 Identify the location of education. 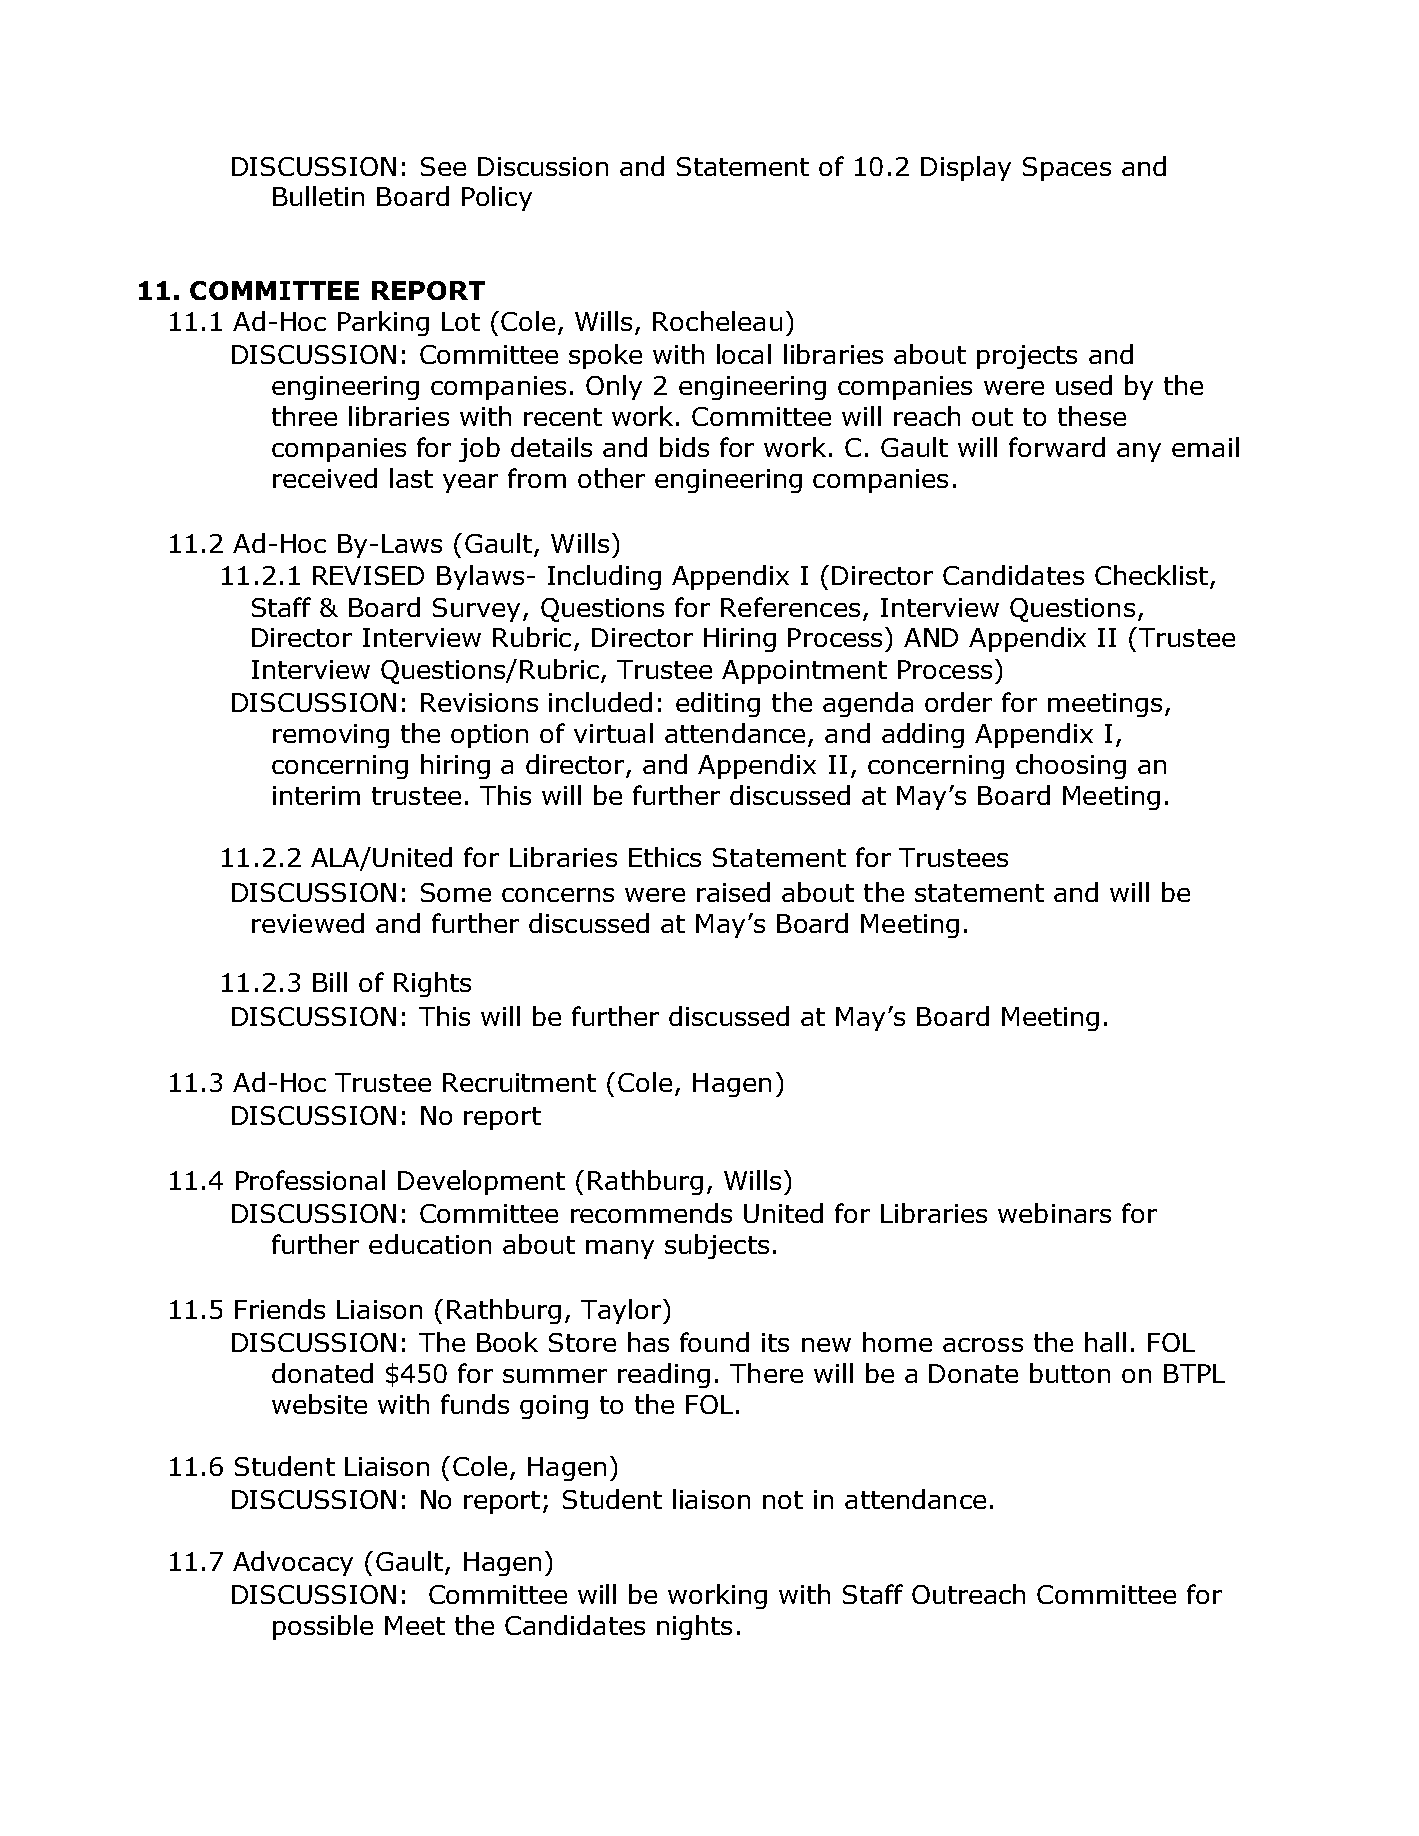
(430, 1244).
